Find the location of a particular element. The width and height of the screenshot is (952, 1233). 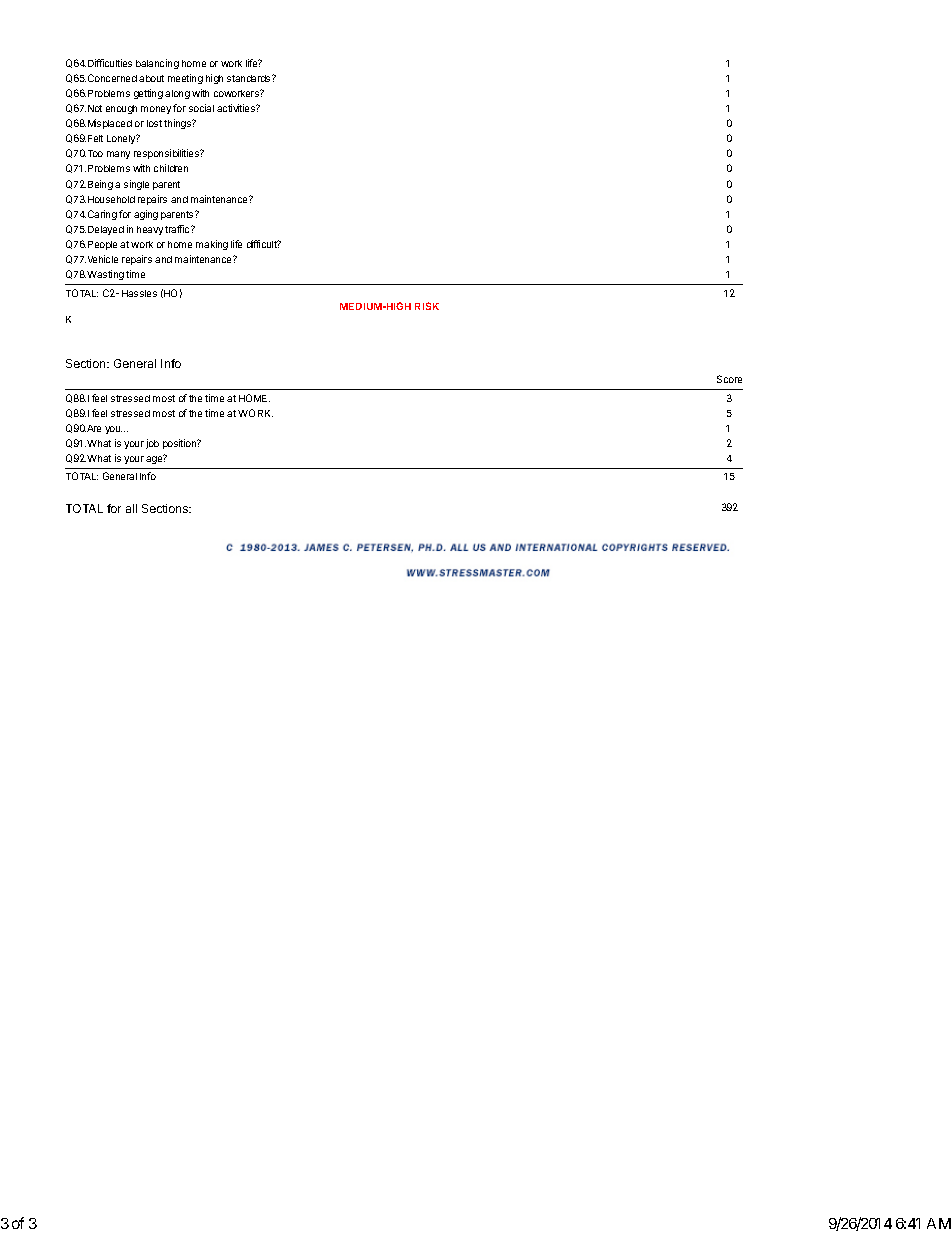

job is located at coordinates (152, 444).
